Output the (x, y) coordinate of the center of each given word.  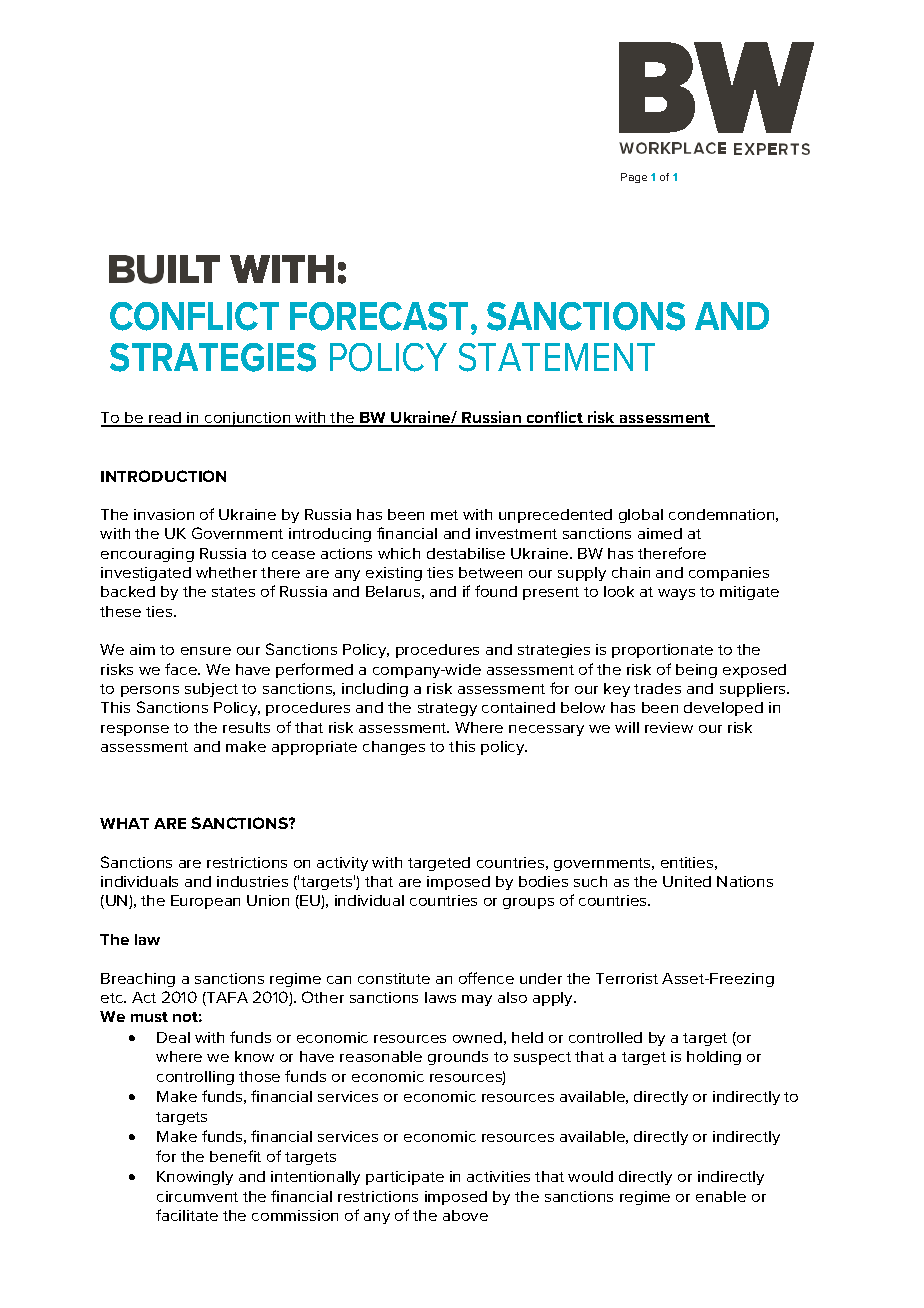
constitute (394, 978)
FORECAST (379, 316)
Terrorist (627, 978)
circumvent (197, 1196)
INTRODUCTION (163, 476)
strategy (447, 709)
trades (657, 688)
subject (211, 690)
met (444, 515)
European (205, 902)
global (641, 516)
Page (634, 178)
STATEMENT (557, 357)
